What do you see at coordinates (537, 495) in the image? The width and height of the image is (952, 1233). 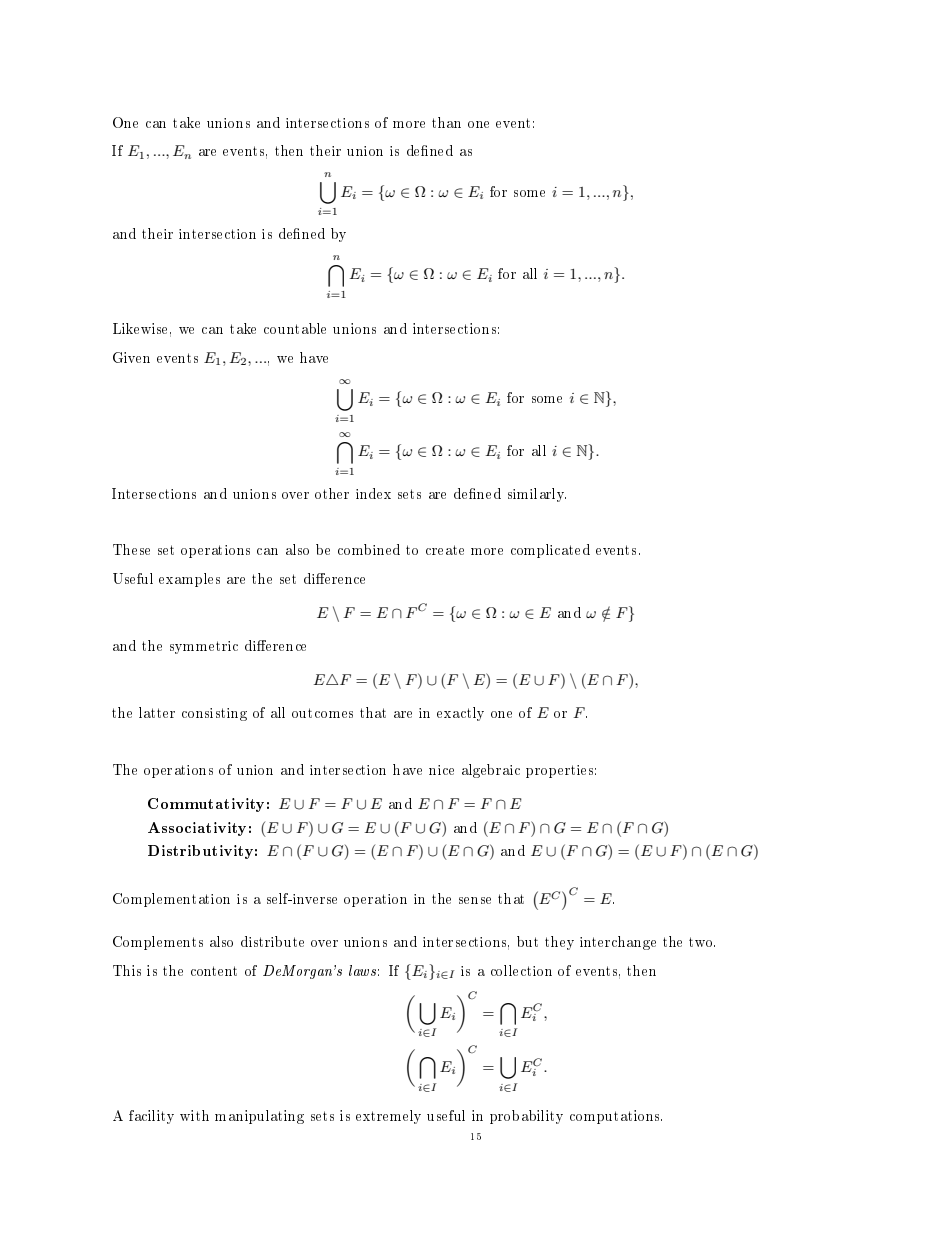 I see `similarly` at bounding box center [537, 495].
